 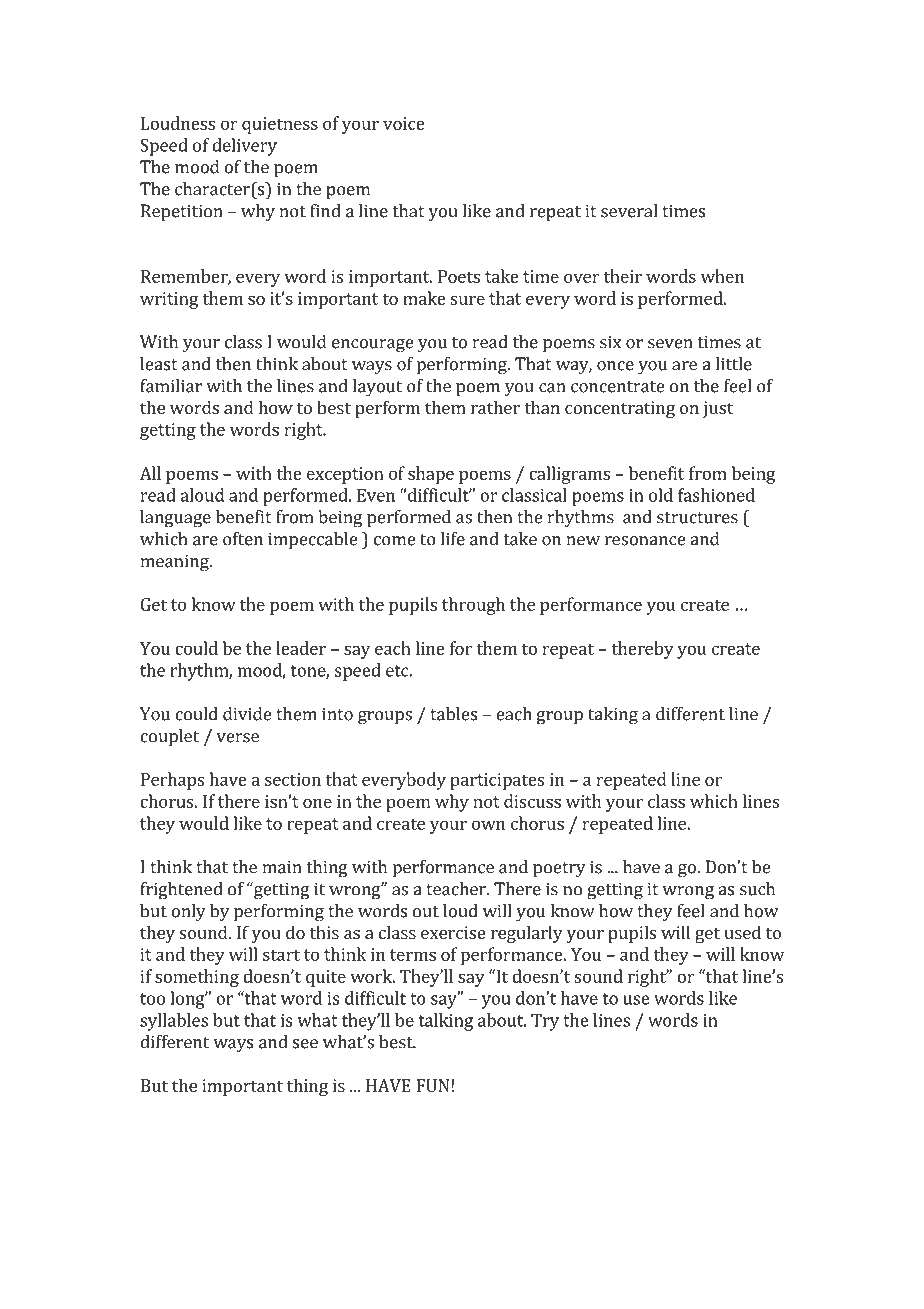 What do you see at coordinates (171, 386) in the document?
I see `familiar` at bounding box center [171, 386].
